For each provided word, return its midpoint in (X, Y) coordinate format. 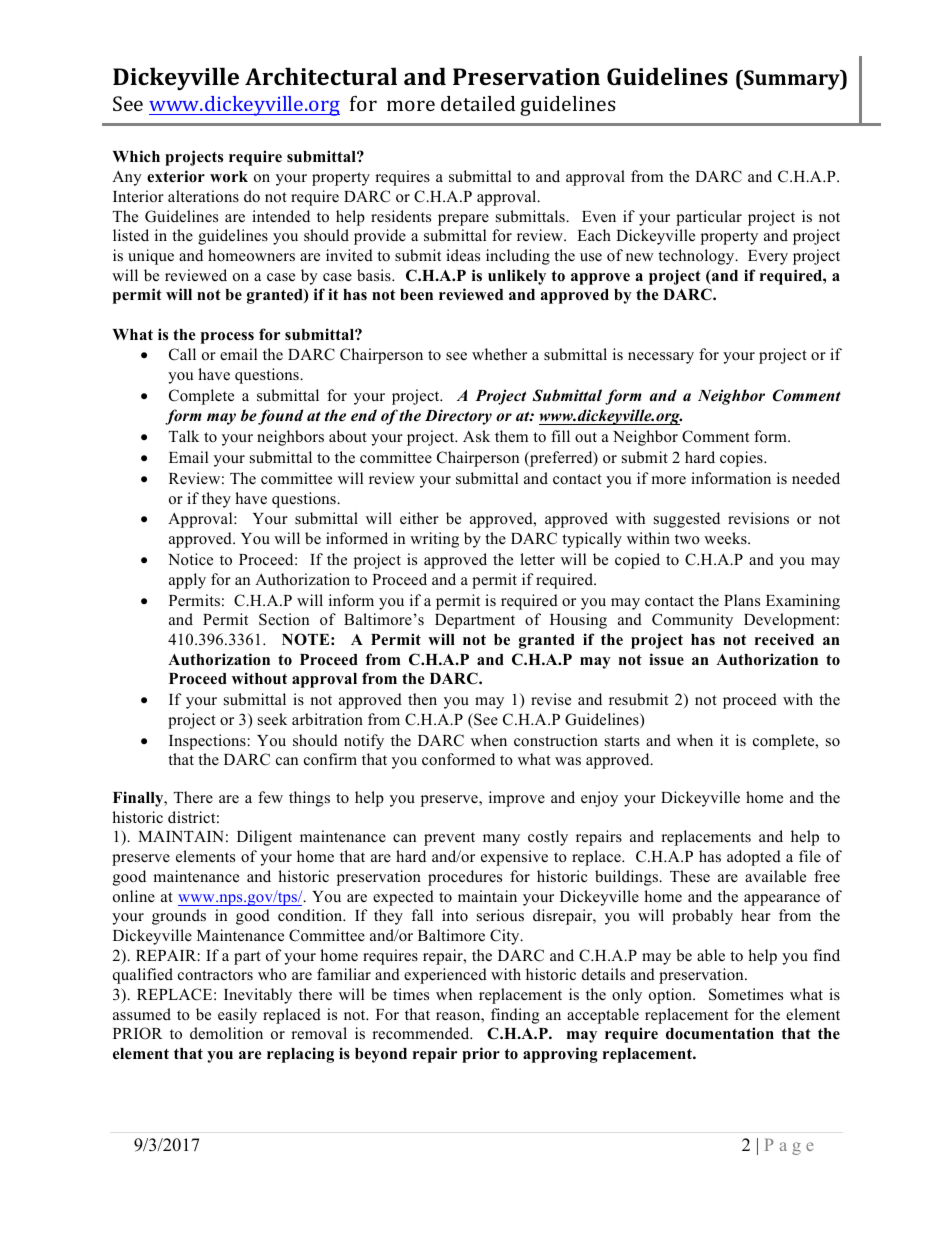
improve (517, 799)
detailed (478, 103)
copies (742, 459)
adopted (754, 858)
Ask (476, 436)
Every (768, 257)
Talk (184, 436)
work (229, 177)
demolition (226, 1033)
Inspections (207, 742)
